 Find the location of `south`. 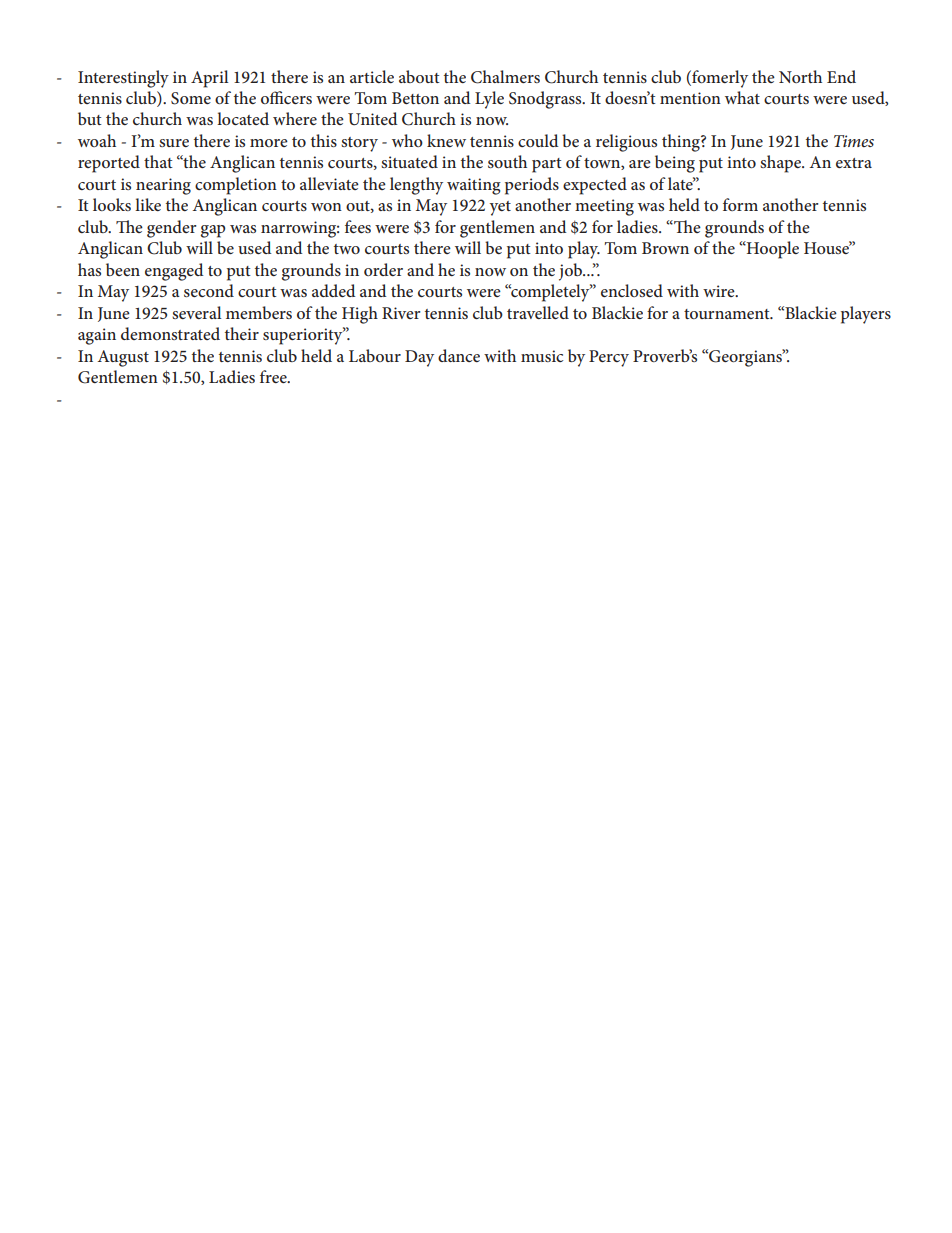

south is located at coordinates (507, 161).
